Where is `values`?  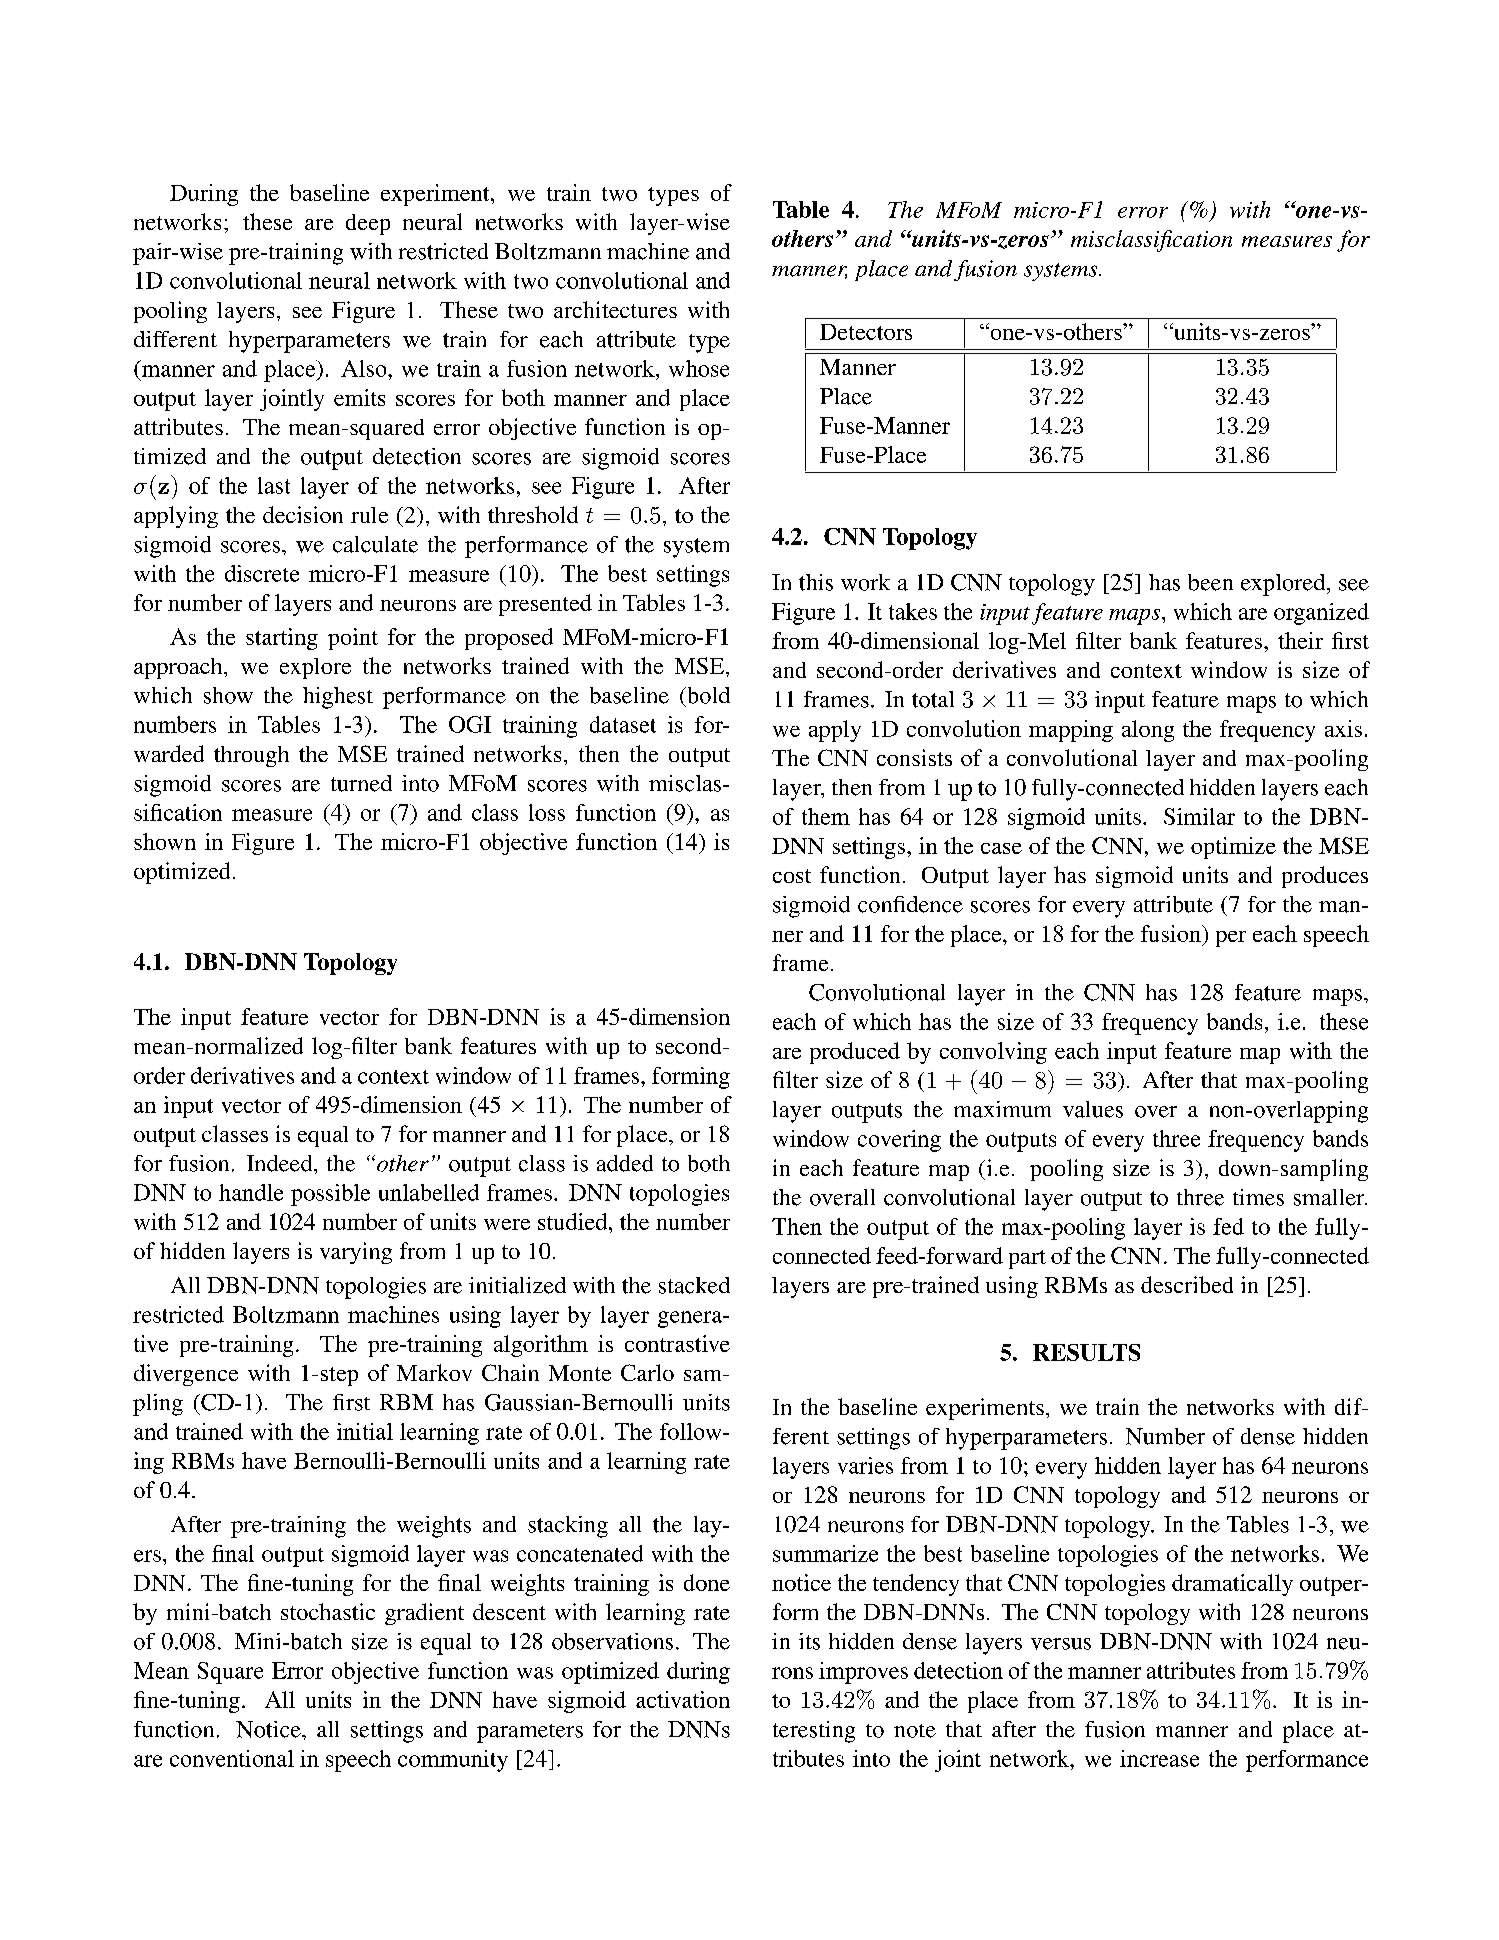 values is located at coordinates (1093, 1109).
